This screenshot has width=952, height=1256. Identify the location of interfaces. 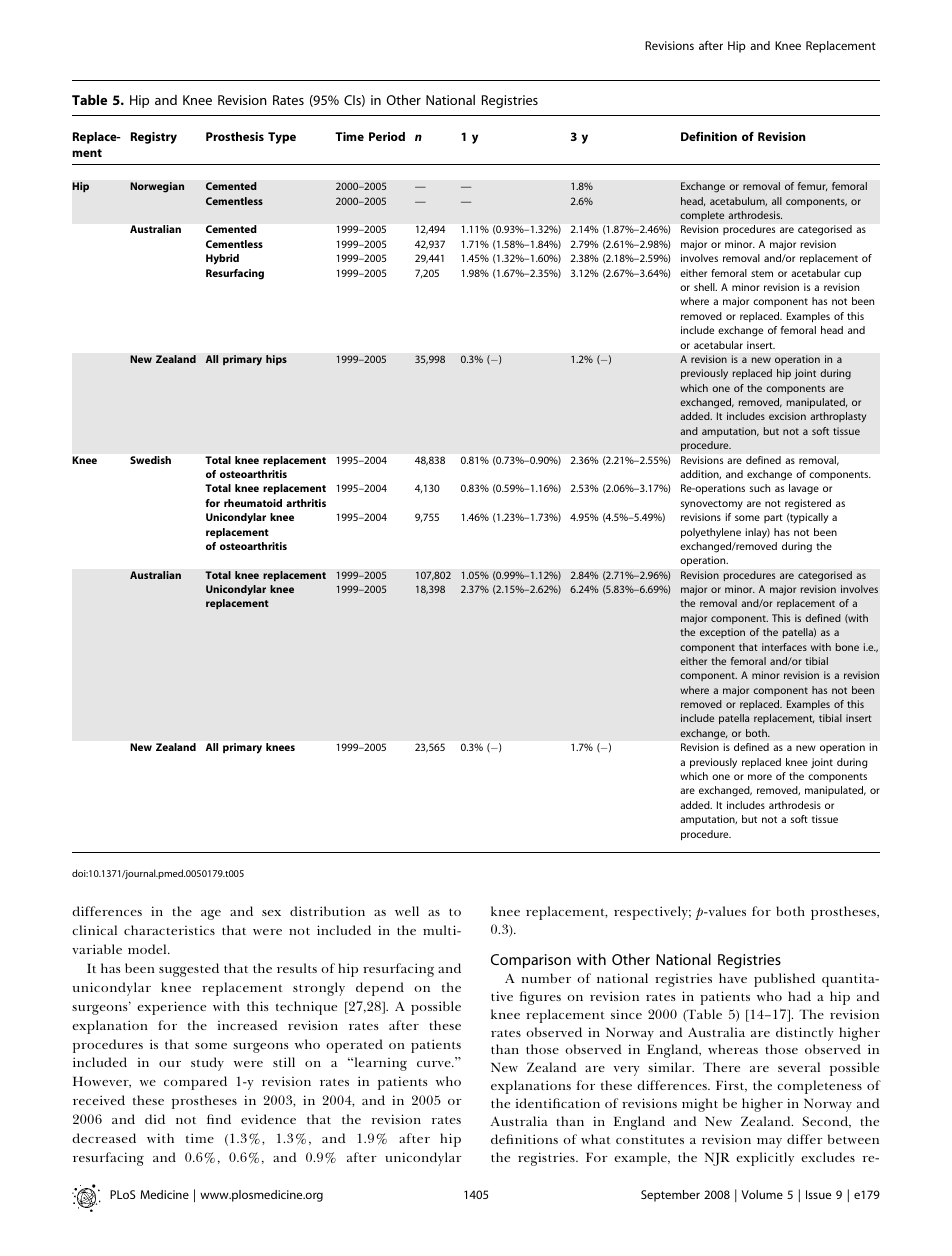
(784, 647).
